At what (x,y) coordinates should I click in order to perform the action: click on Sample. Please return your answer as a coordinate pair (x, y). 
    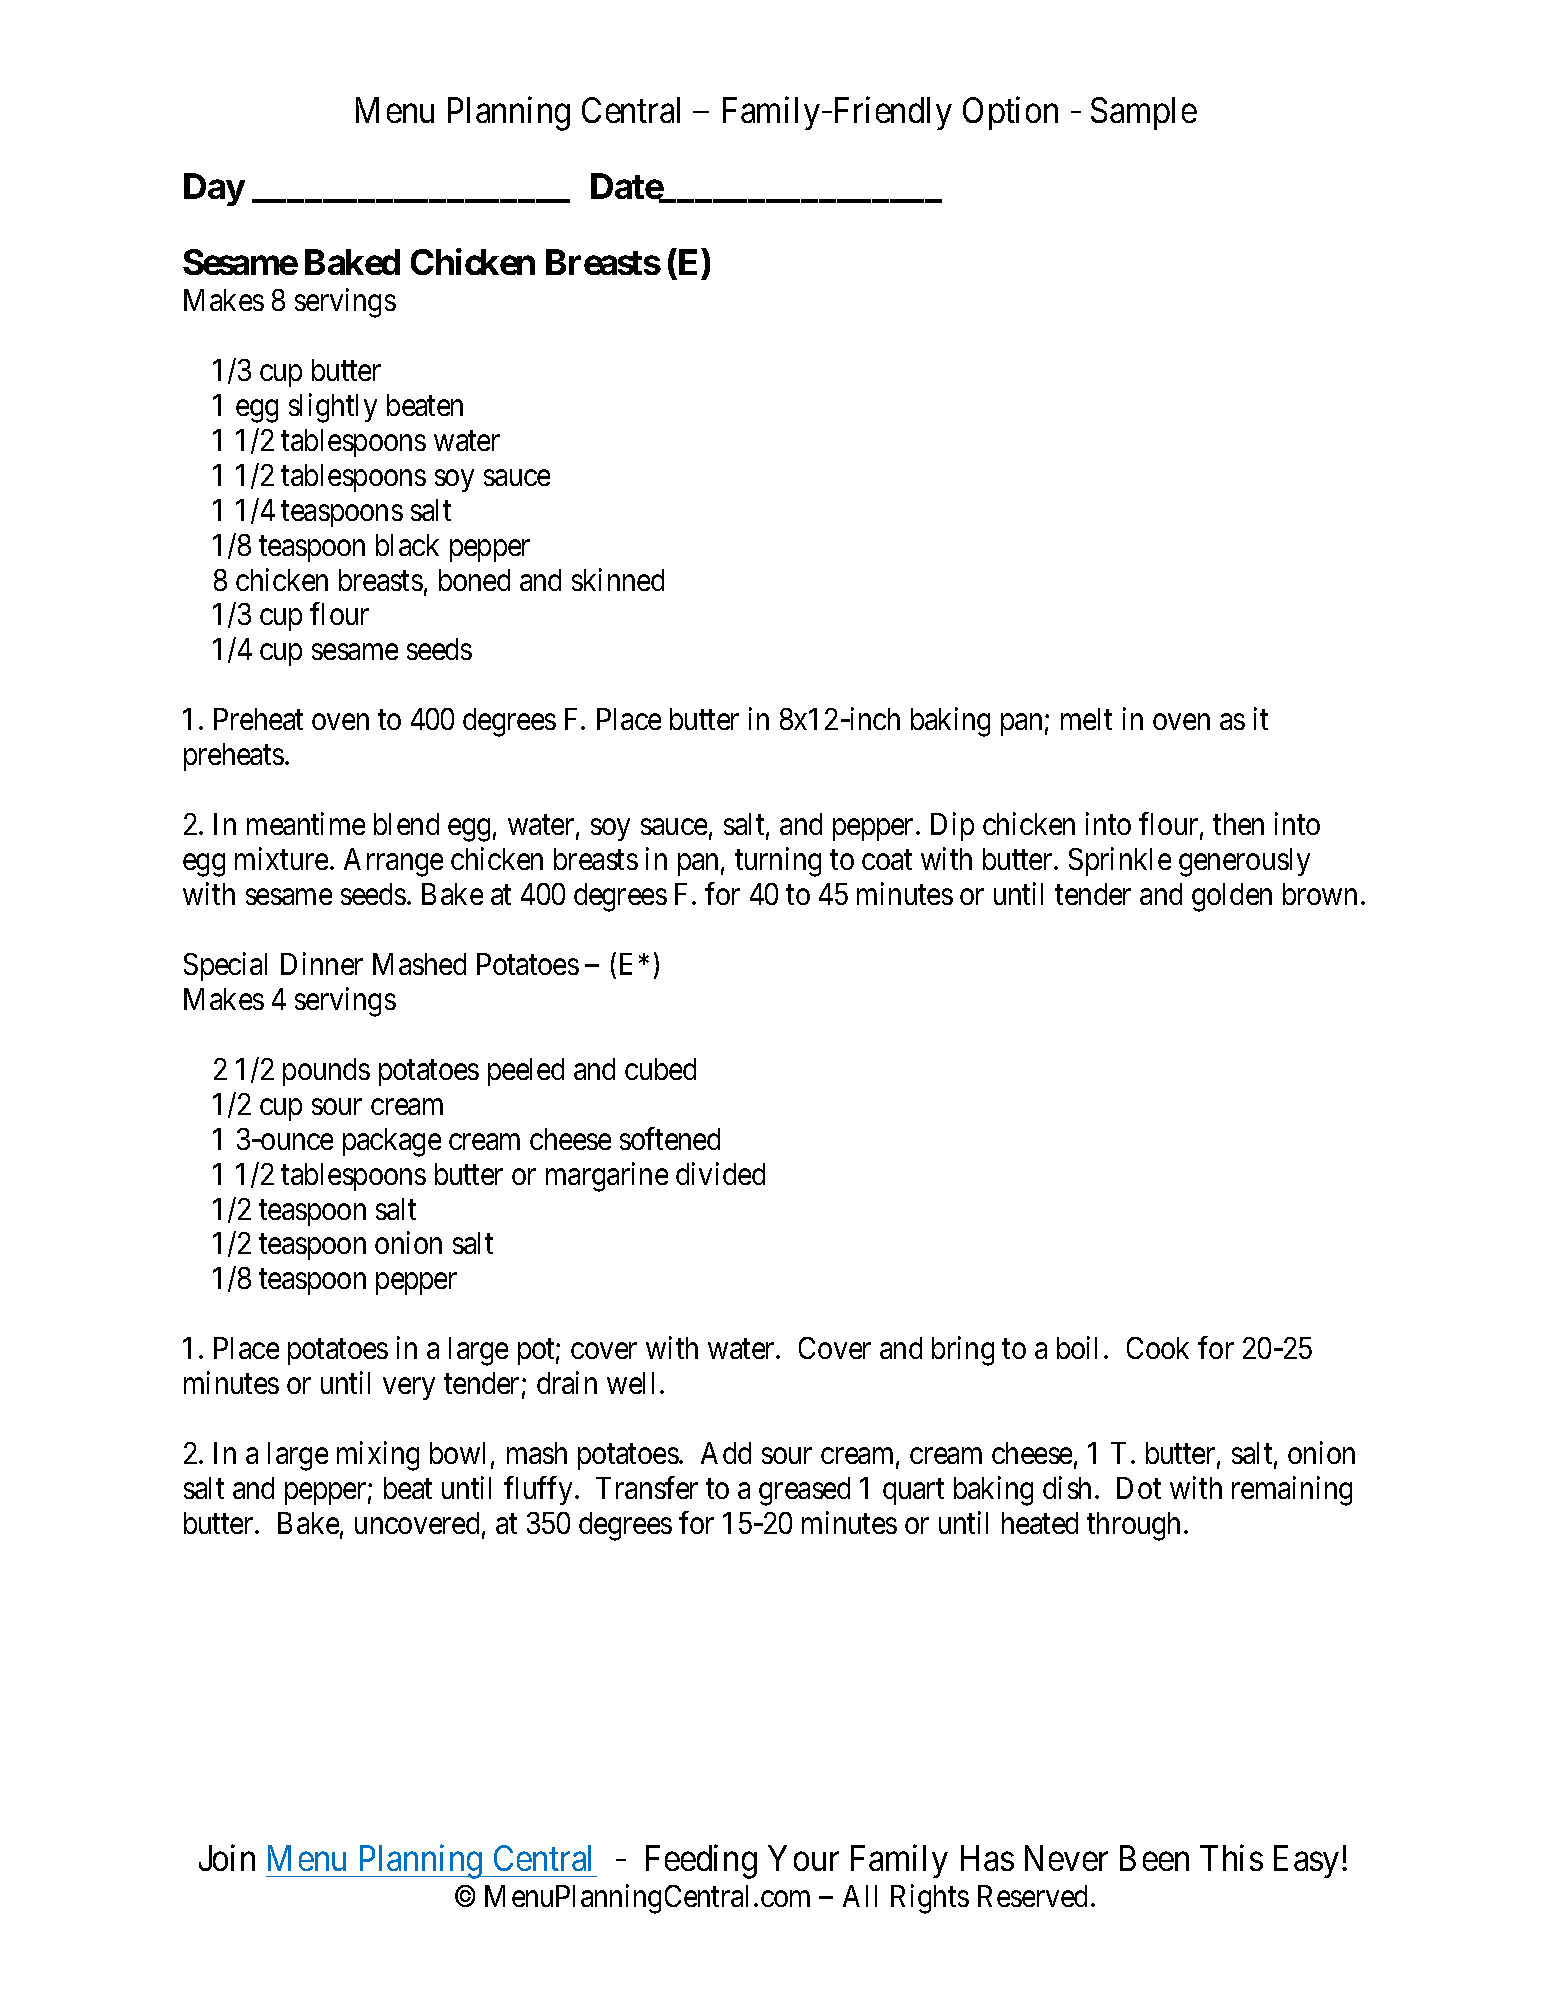
    Looking at the image, I should click on (1144, 113).
